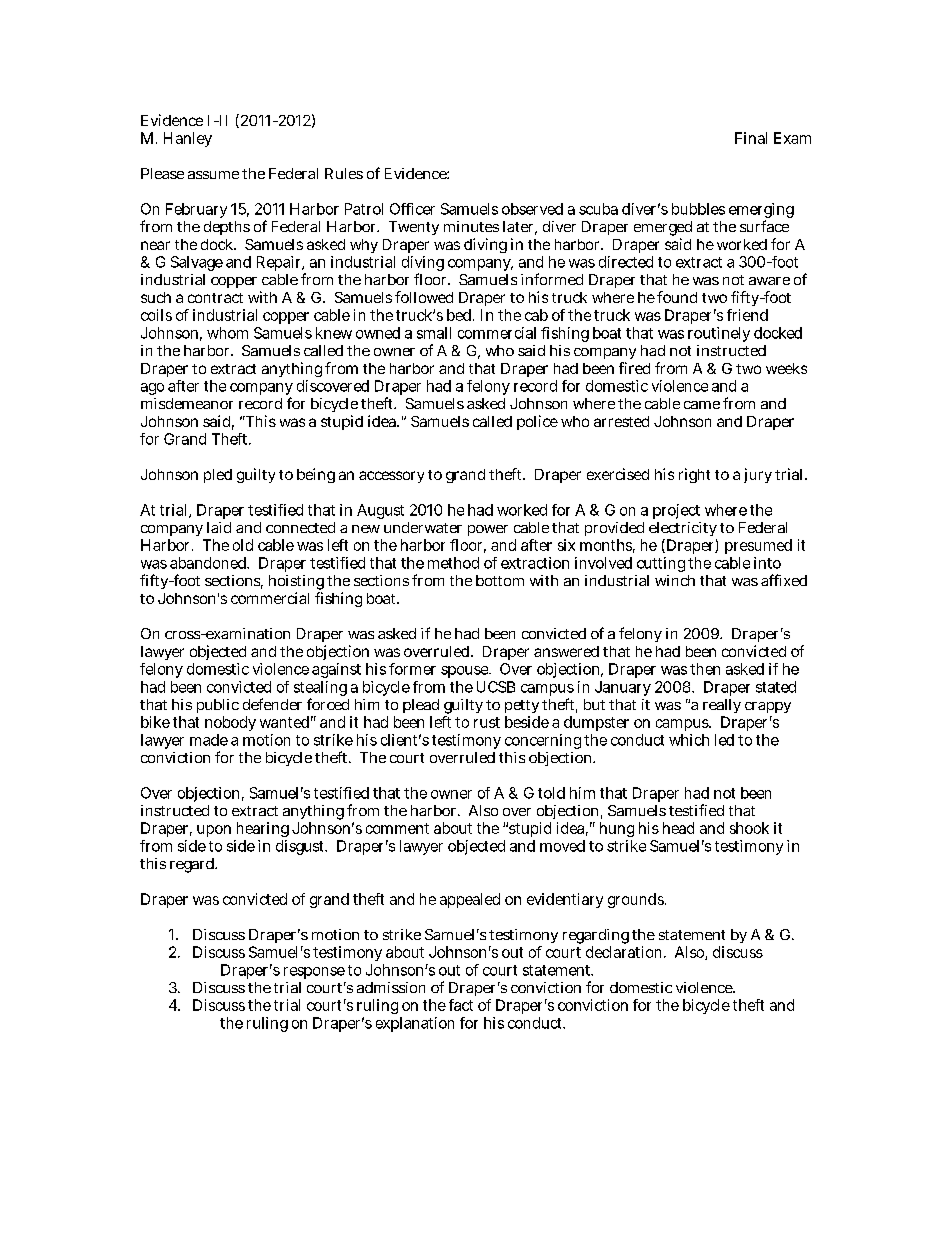 This page has height=1233, width=952. Describe the element at coordinates (213, 175) in the page. I see `assume` at that location.
